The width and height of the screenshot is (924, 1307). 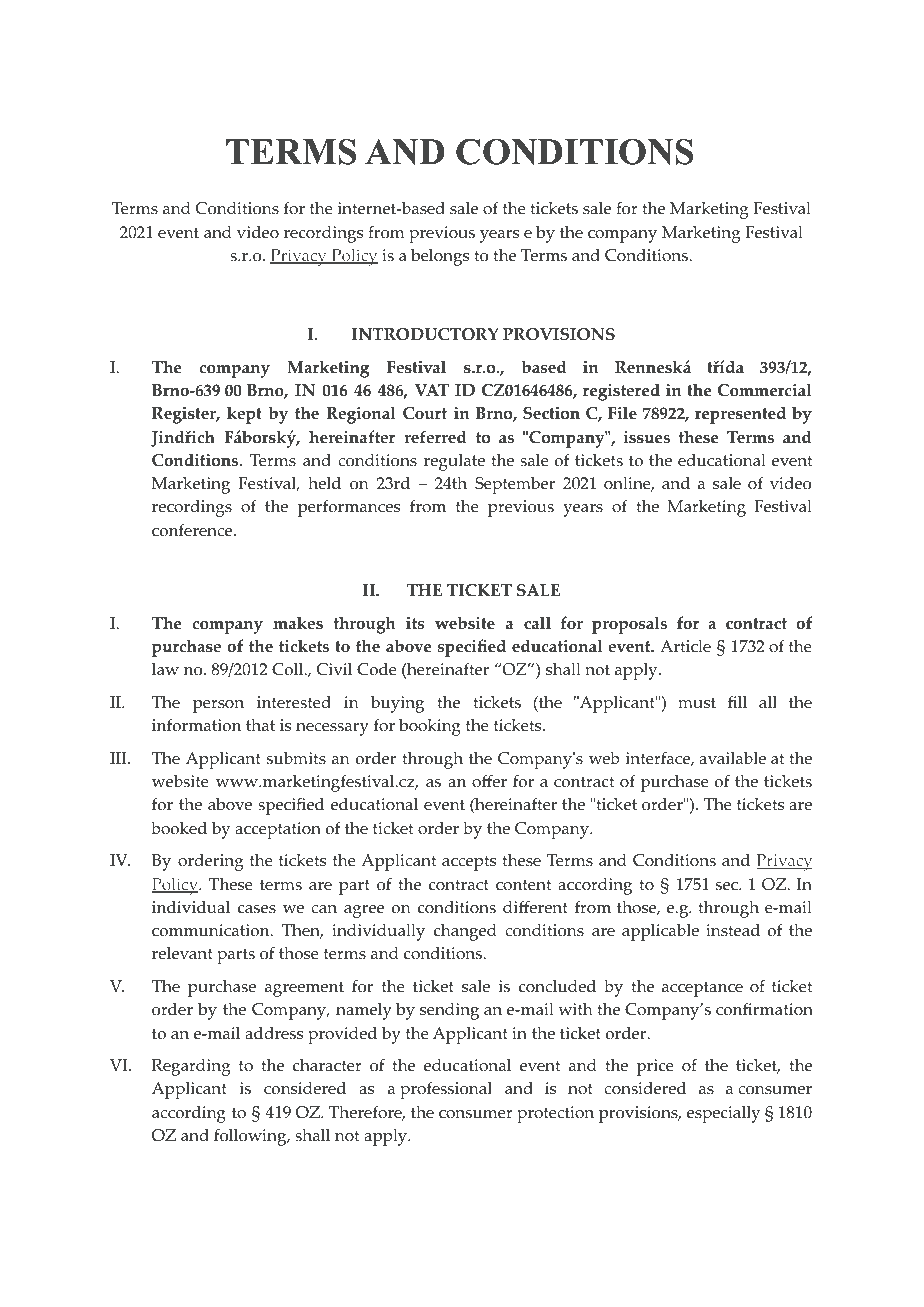 I want to click on conference, so click(x=193, y=530).
